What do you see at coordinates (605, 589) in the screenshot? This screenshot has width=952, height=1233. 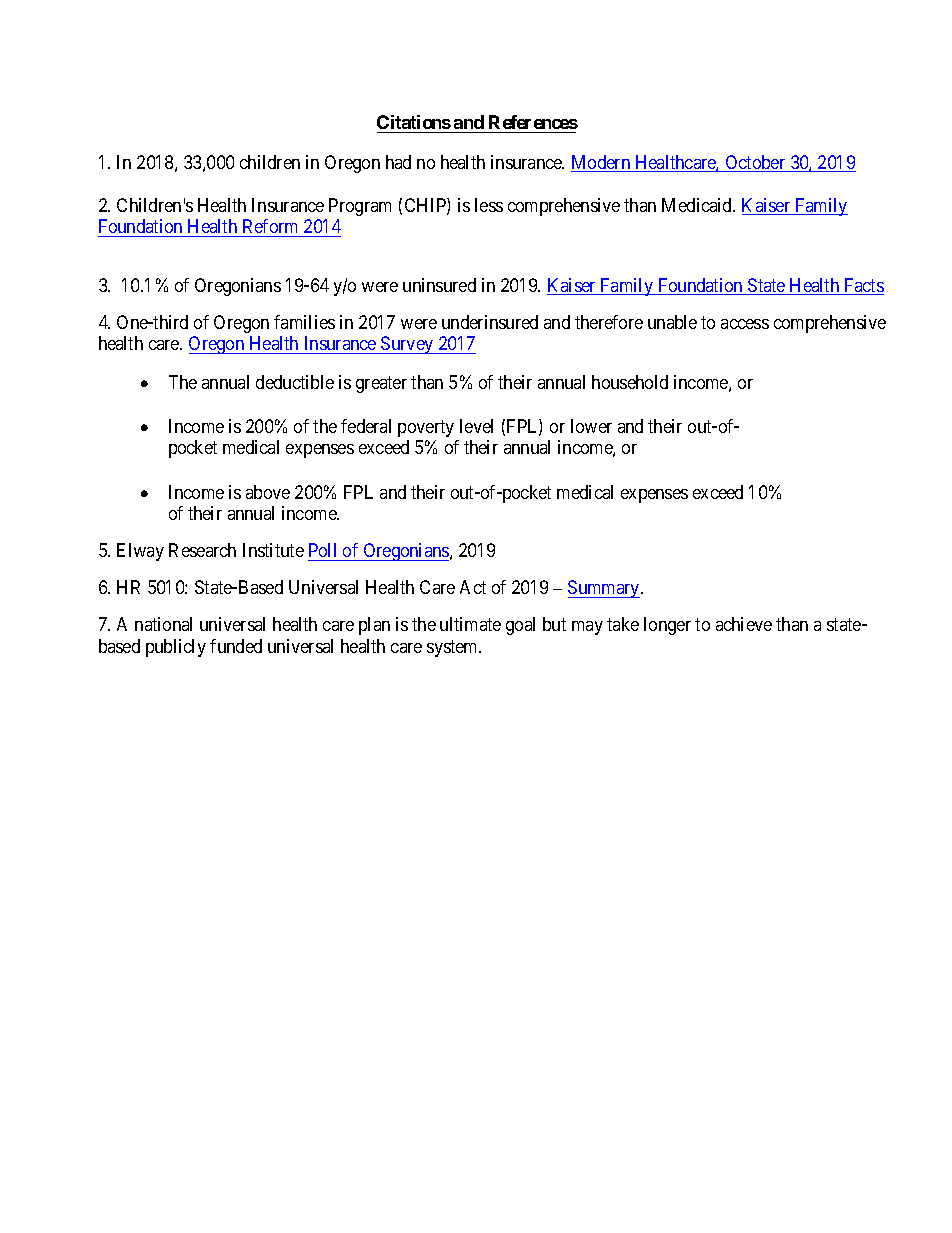 I see `Summary` at bounding box center [605, 589].
